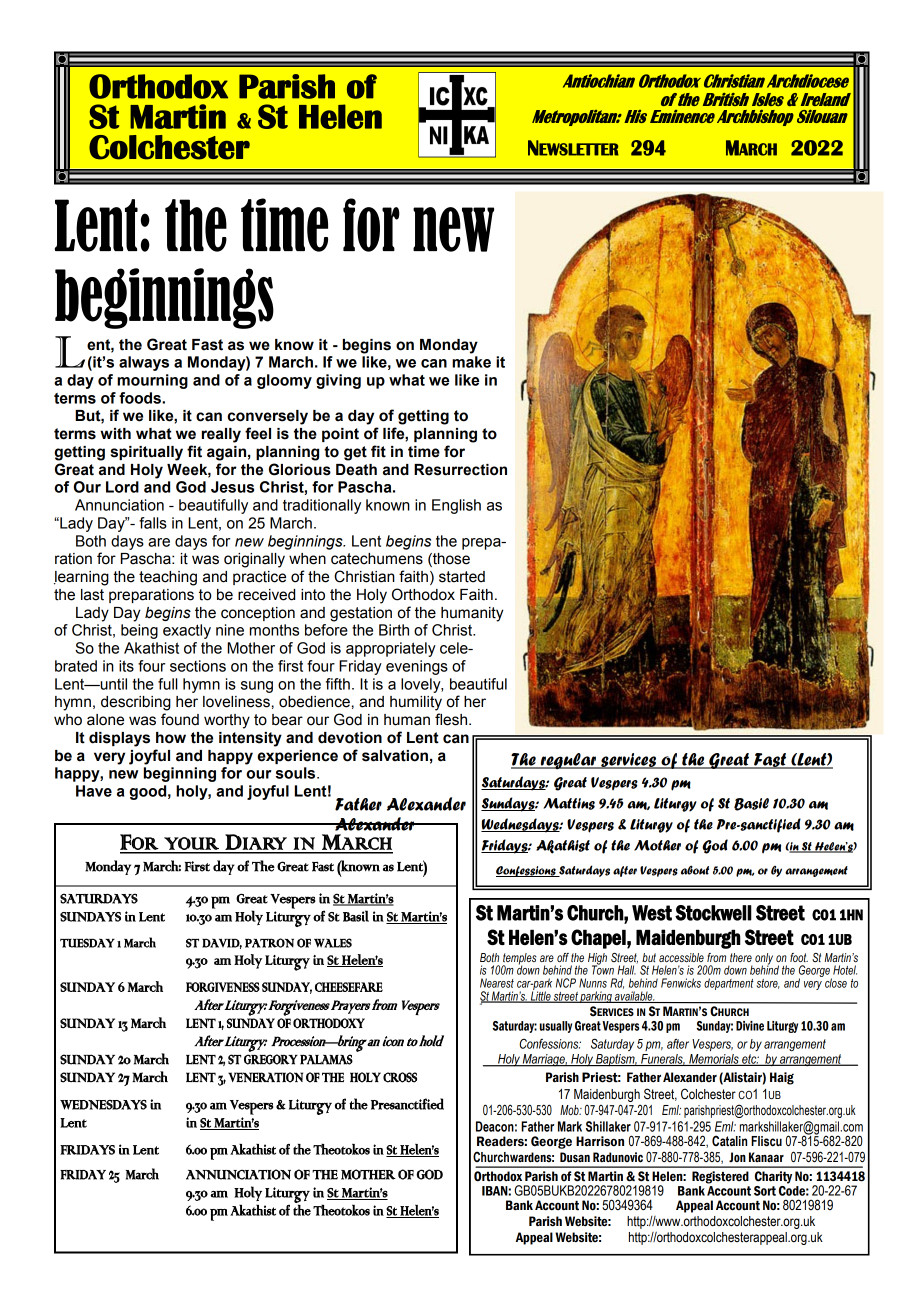 Image resolution: width=924 pixels, height=1308 pixels. Describe the element at coordinates (456, 506) in the screenshot. I see `English` at that location.
